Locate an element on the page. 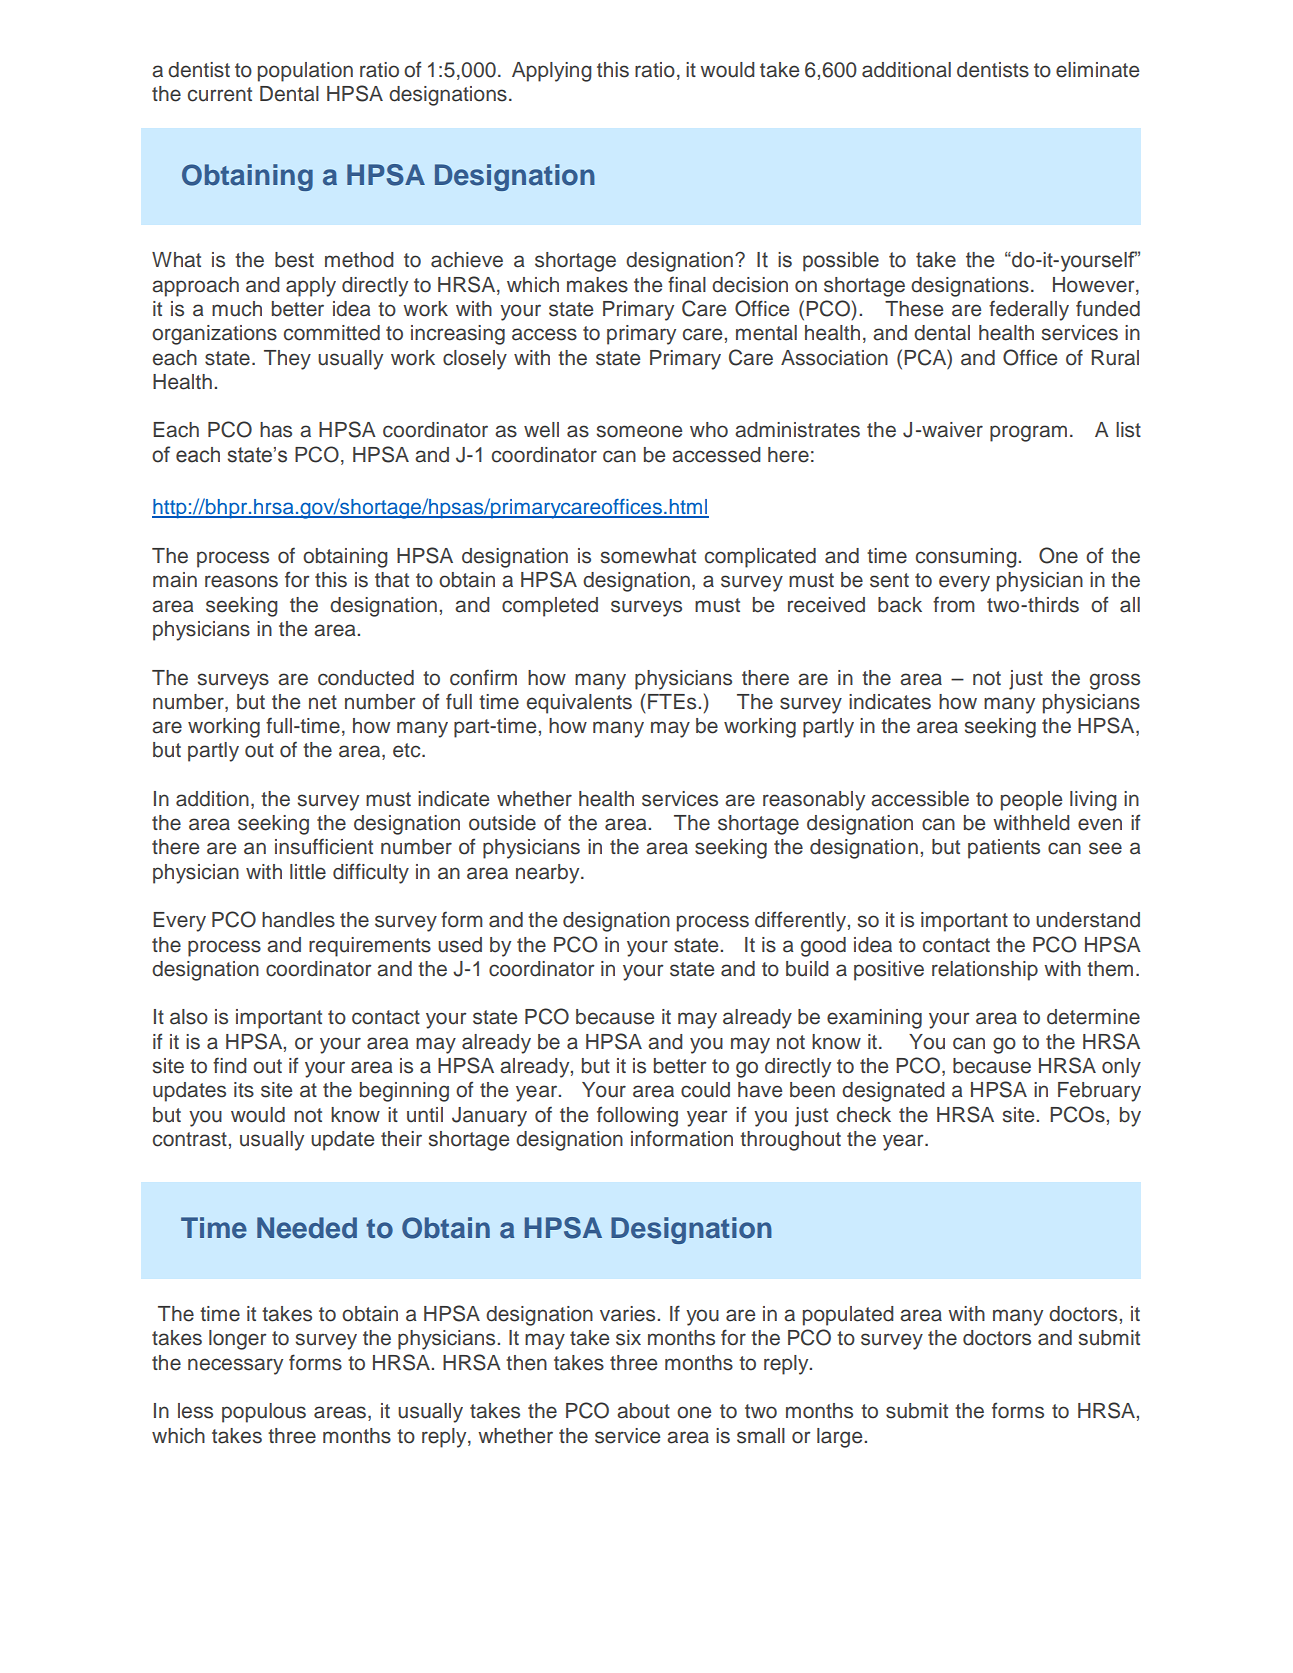  reasons is located at coordinates (241, 581).
